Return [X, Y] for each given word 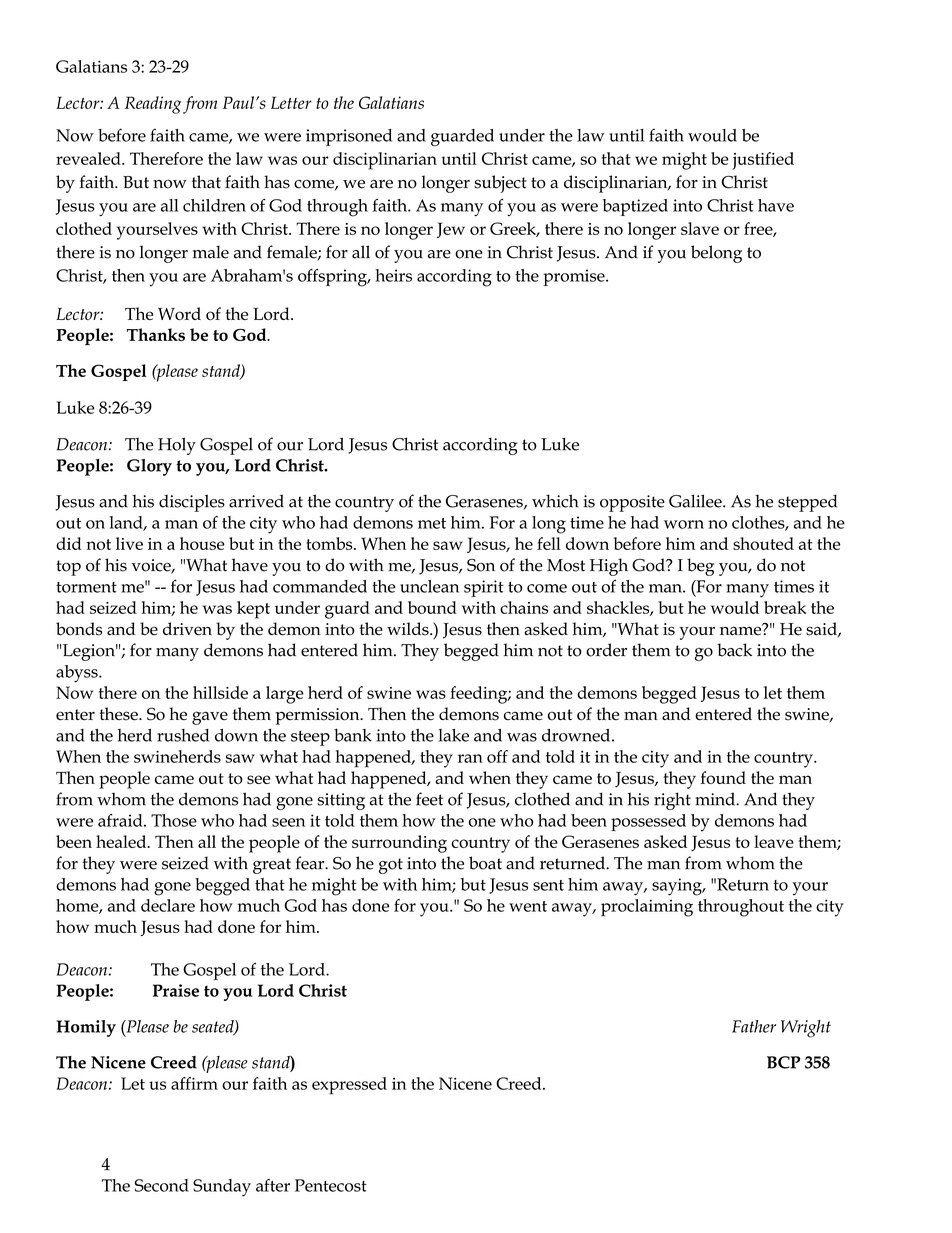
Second [162, 1185]
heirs [393, 275]
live [129, 543]
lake [453, 735]
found [723, 777]
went [528, 906]
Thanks [156, 334]
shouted [763, 543]
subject [500, 184]
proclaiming [647, 908]
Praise [176, 990]
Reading [153, 105]
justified [763, 161]
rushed [183, 735]
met [432, 523]
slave [700, 228]
